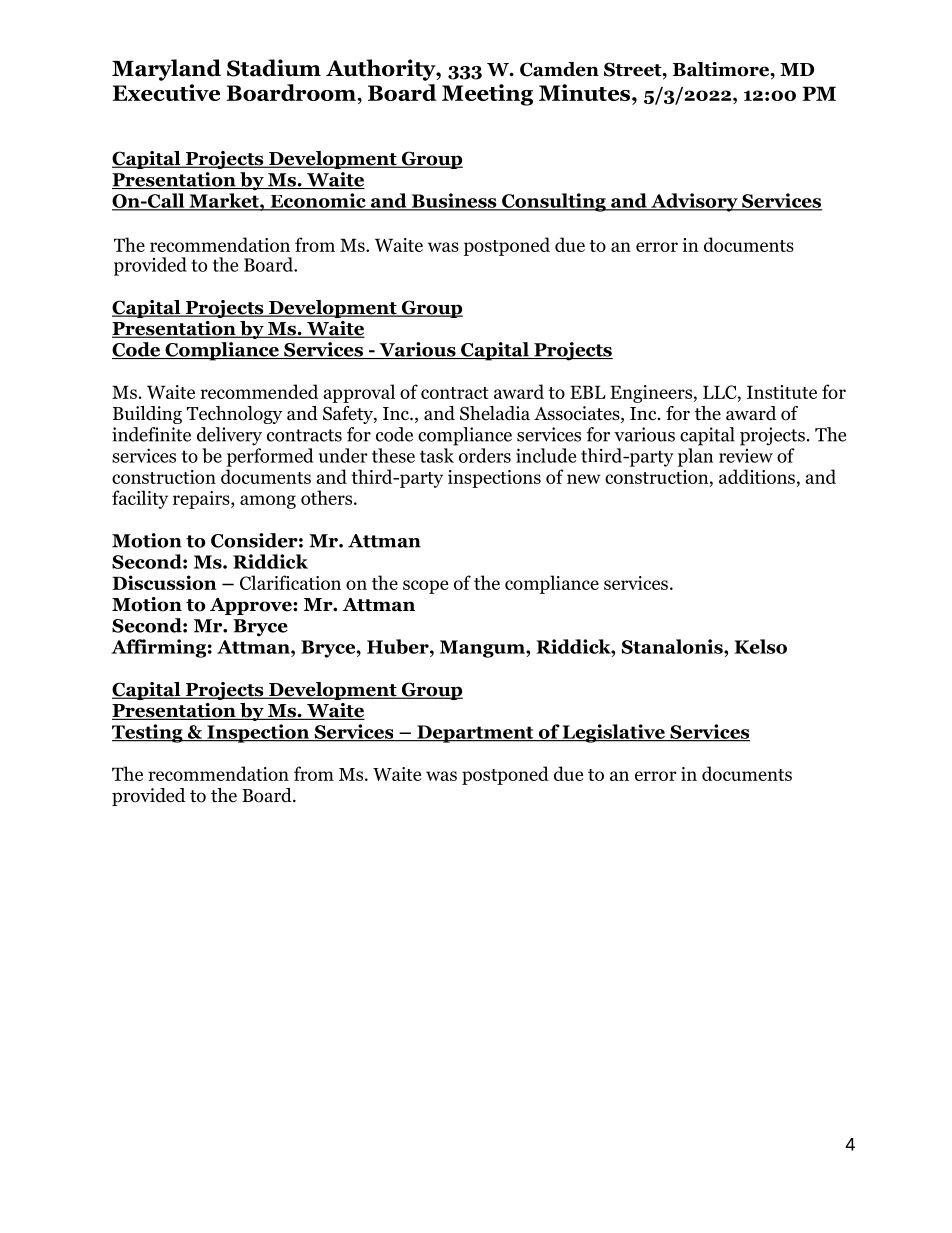 This screenshot has width=952, height=1233. Describe the element at coordinates (475, 734) in the screenshot. I see `Department` at that location.
